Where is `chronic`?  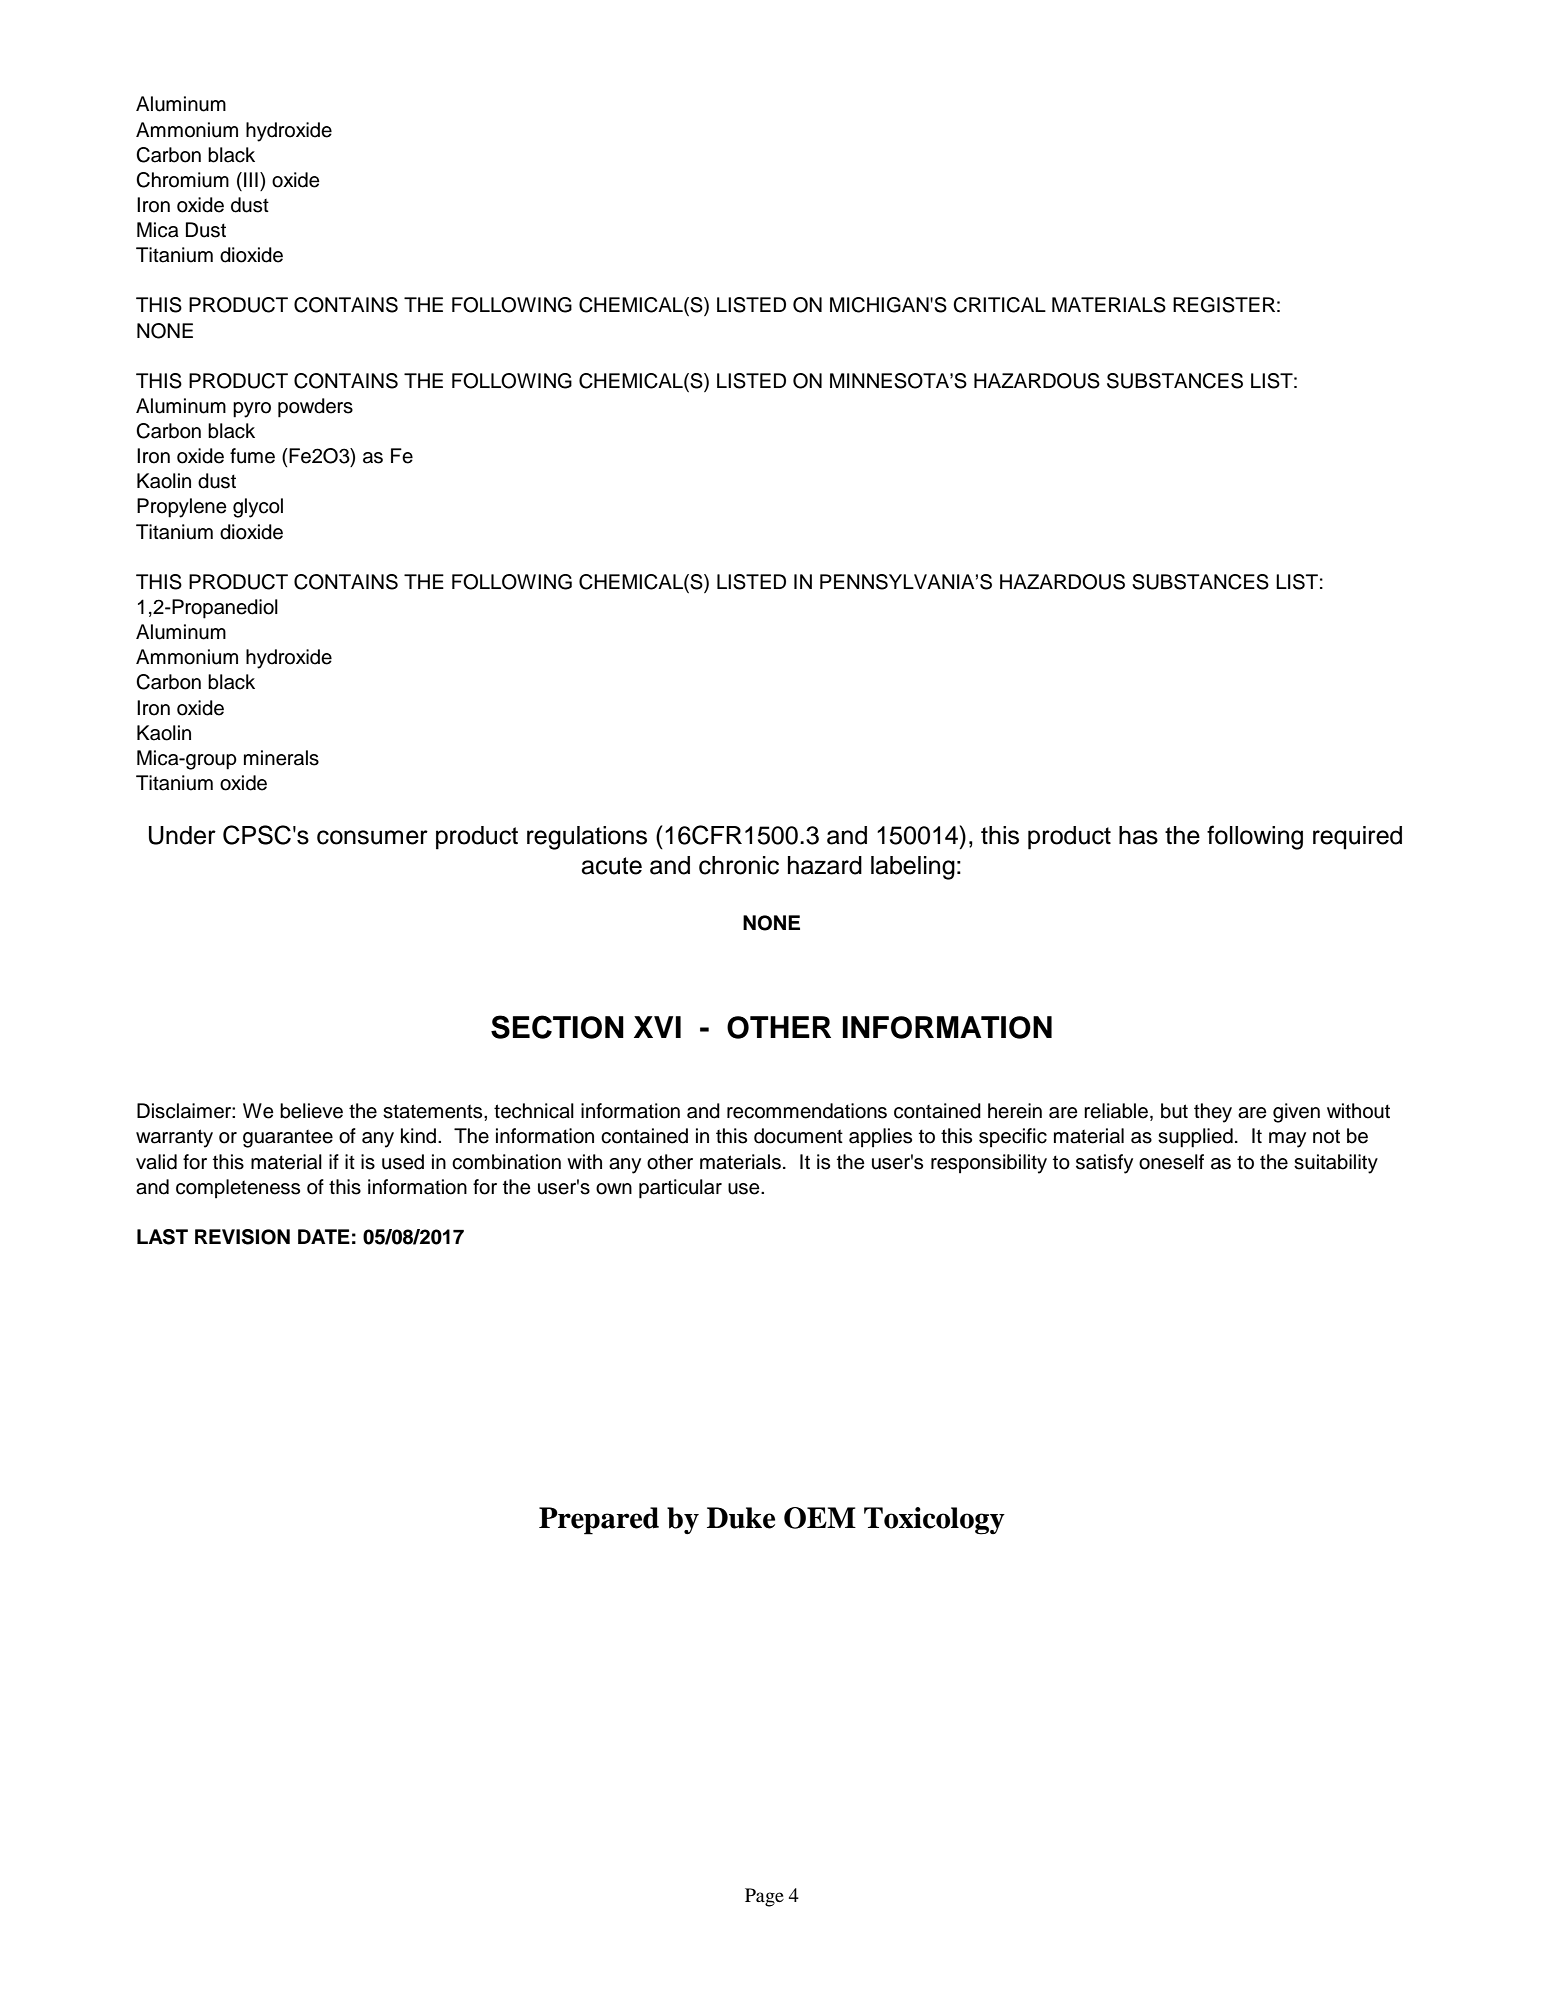 chronic is located at coordinates (739, 865).
